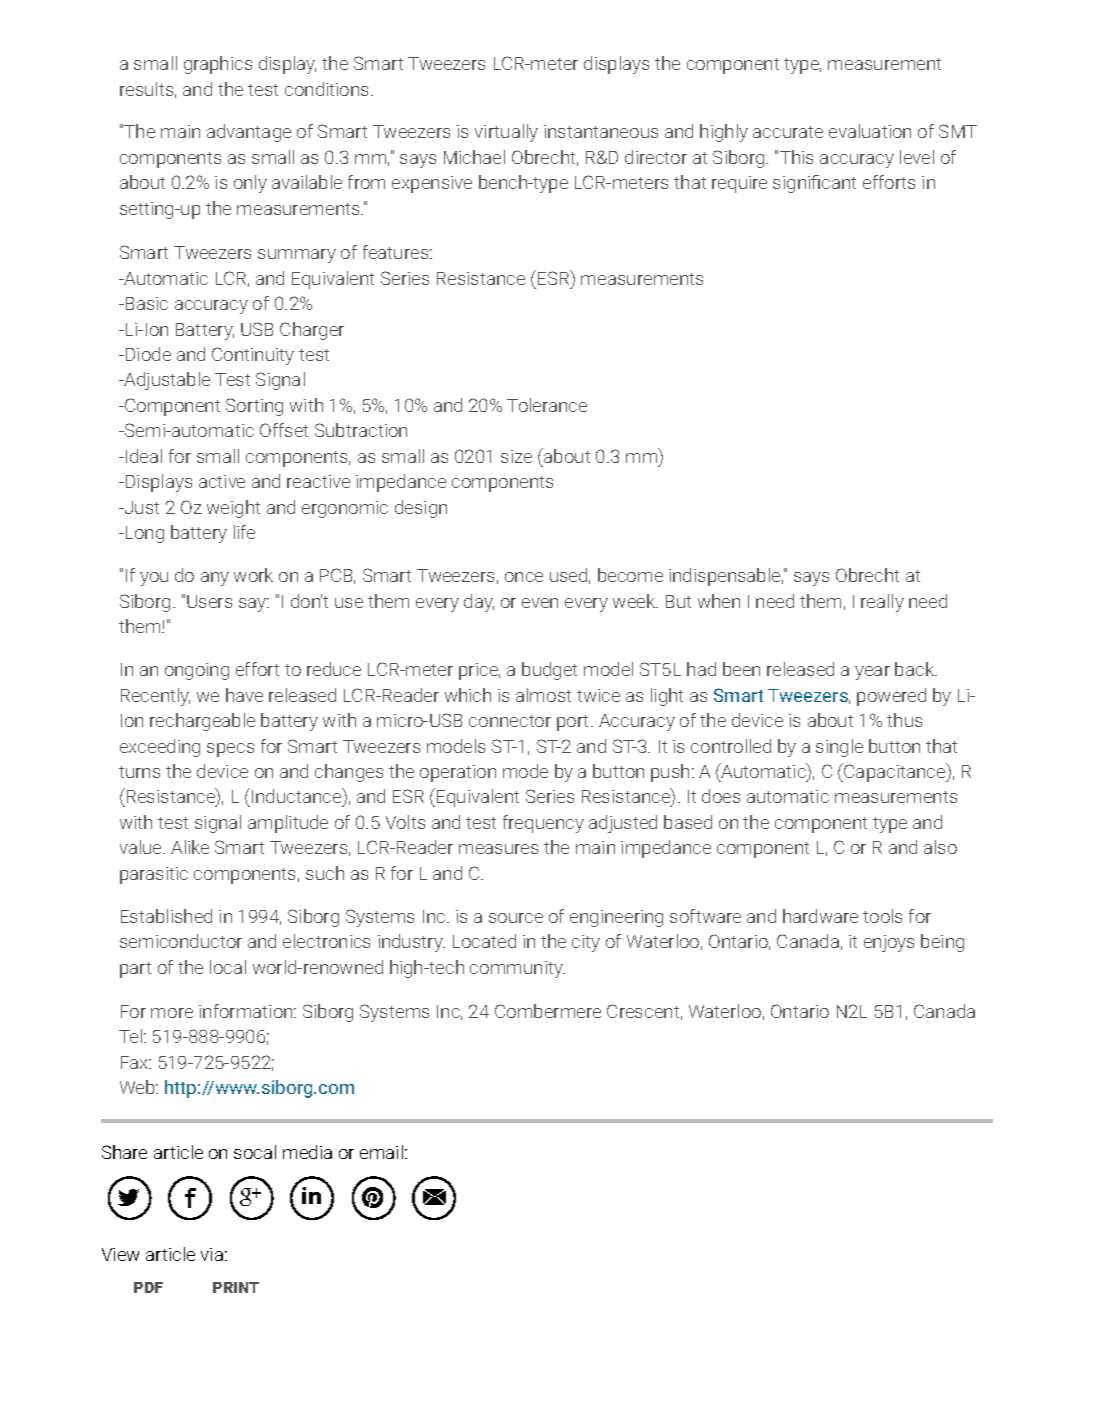 The width and height of the screenshot is (1093, 1414). What do you see at coordinates (218, 65) in the screenshot?
I see `graphics` at bounding box center [218, 65].
